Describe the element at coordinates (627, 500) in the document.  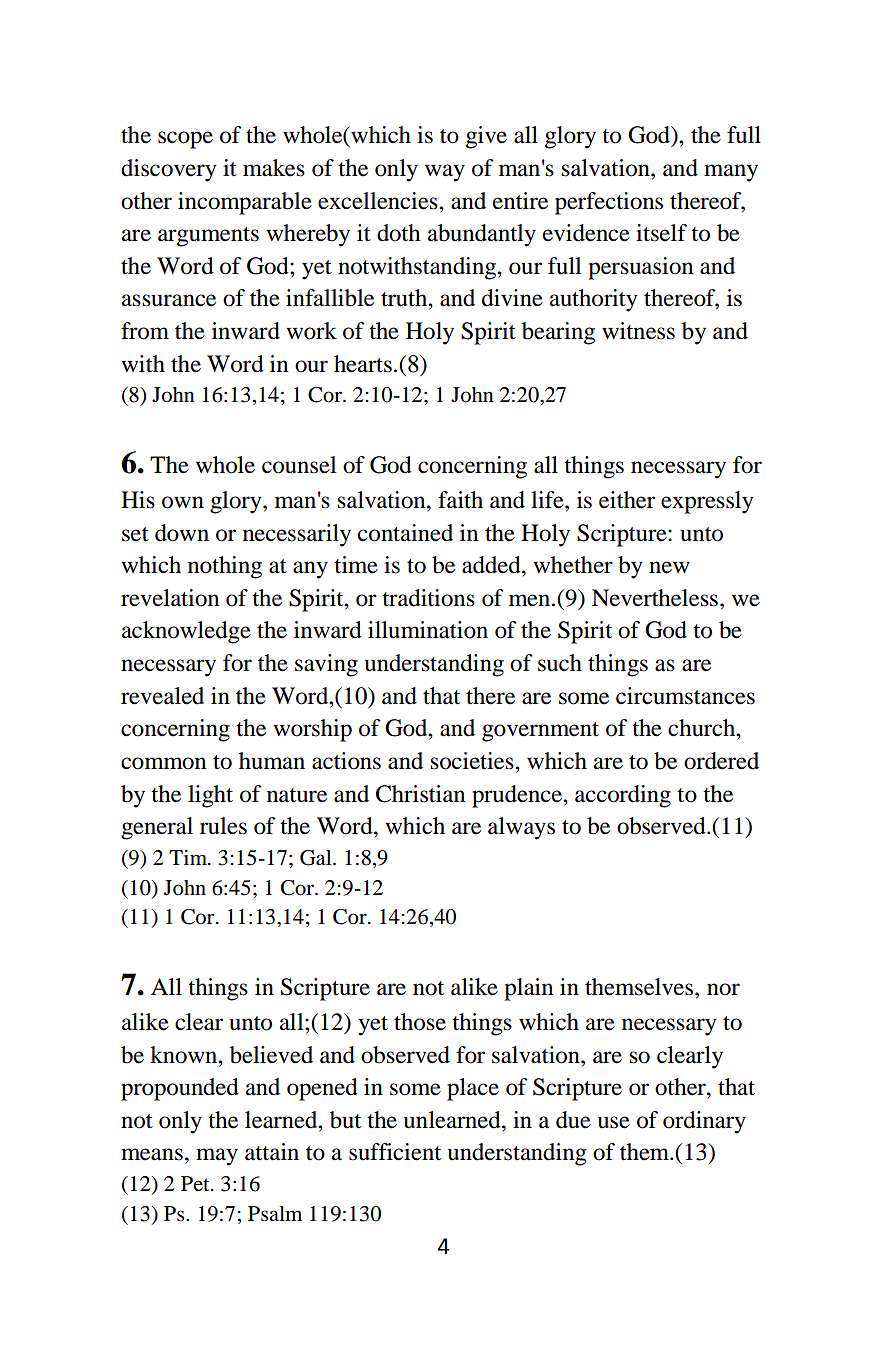
I see `either` at that location.
